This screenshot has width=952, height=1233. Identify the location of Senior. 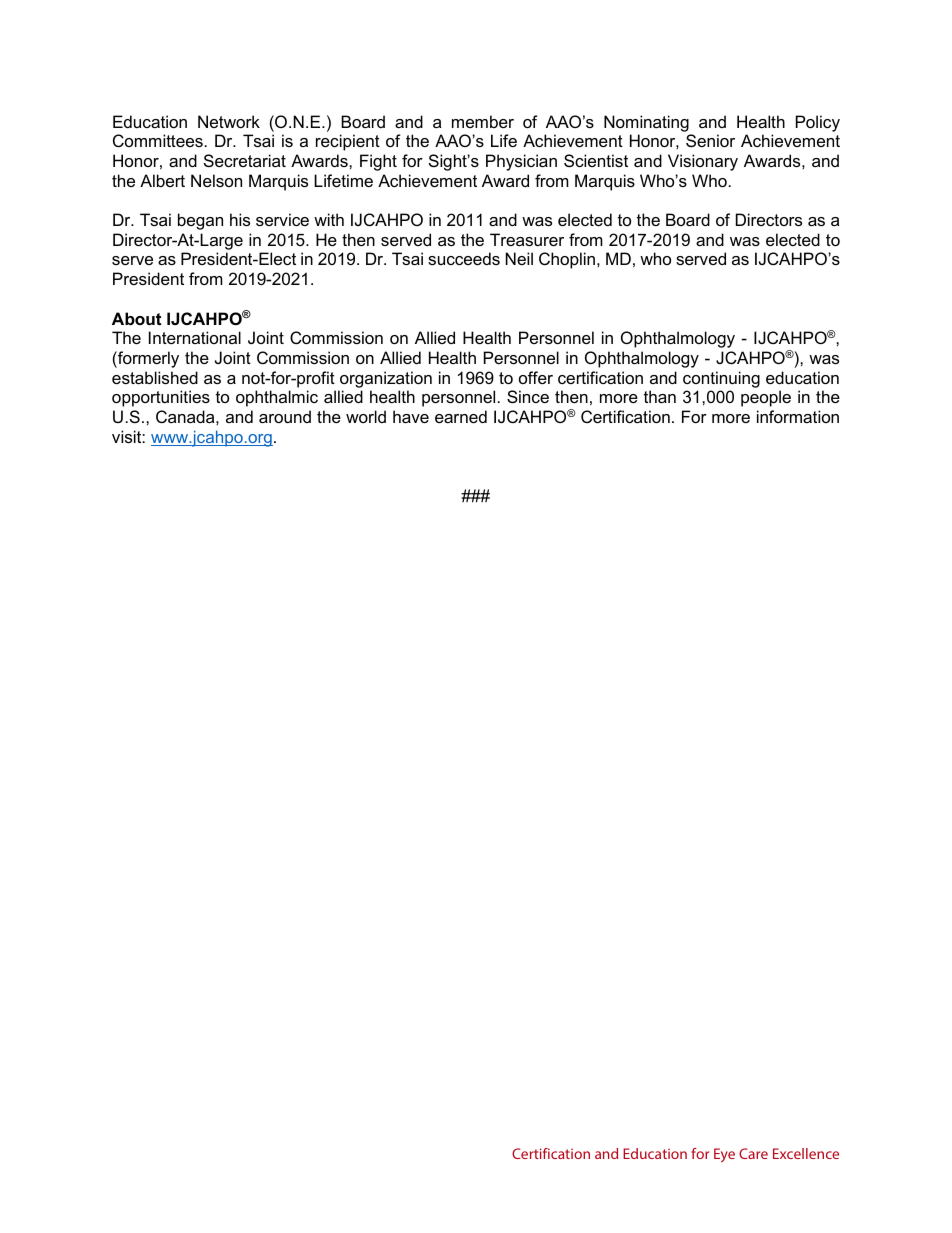
(710, 140).
